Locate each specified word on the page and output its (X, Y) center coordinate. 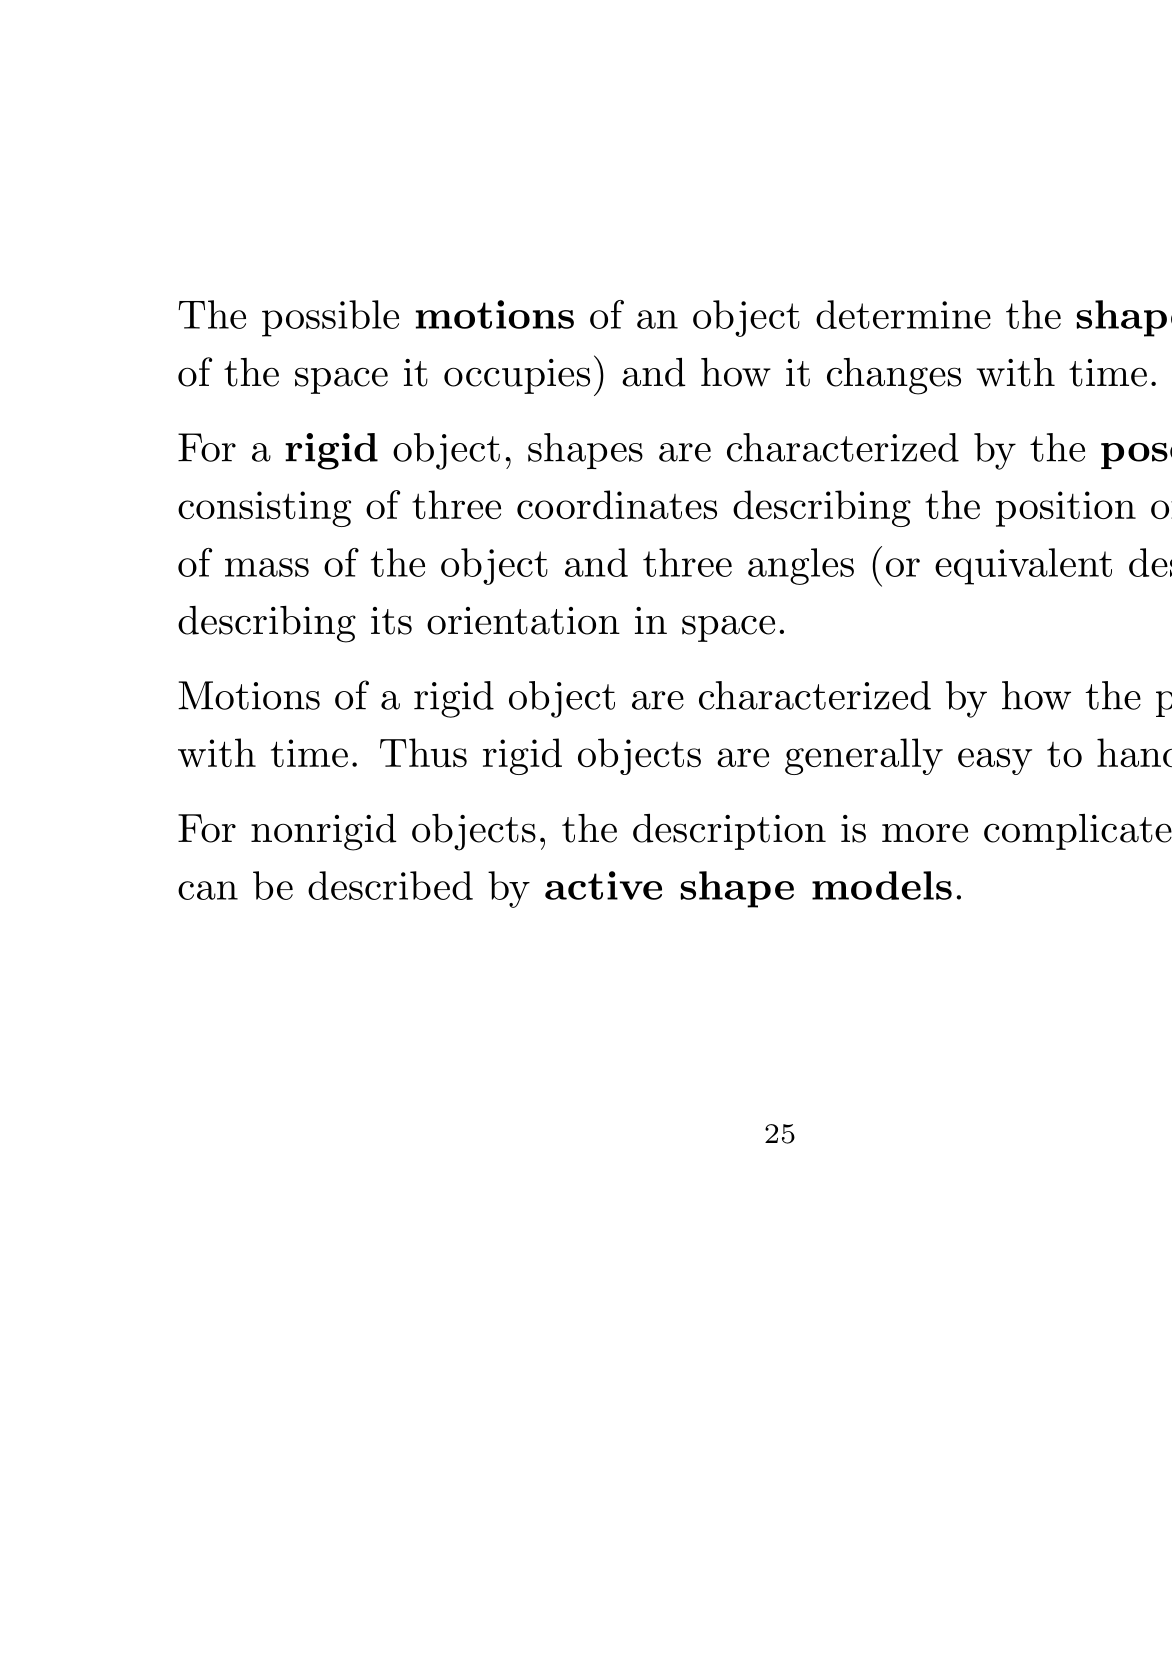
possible (330, 318)
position (1066, 509)
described (390, 885)
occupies (517, 376)
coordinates (617, 505)
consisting (264, 509)
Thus (423, 752)
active (603, 885)
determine (903, 314)
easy (995, 761)
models (882, 885)
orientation (523, 621)
